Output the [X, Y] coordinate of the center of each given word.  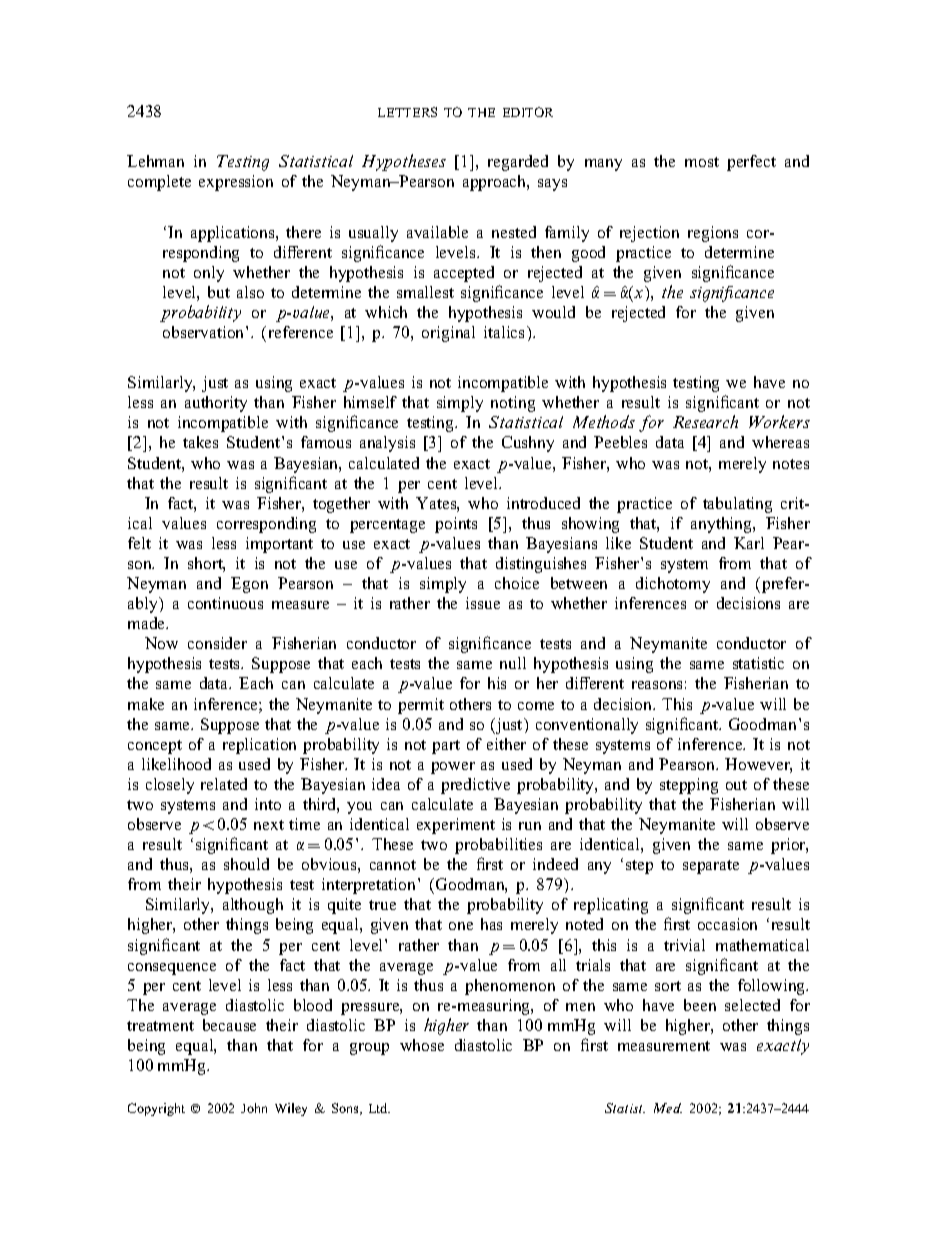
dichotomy [673, 585]
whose [422, 1045]
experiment [456, 826]
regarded [518, 163]
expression [236, 183]
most [702, 162]
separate [711, 867]
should [246, 864]
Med [668, 1108]
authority [216, 404]
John [254, 1108]
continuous [225, 603]
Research [705, 421]
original [448, 334]
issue [483, 603]
